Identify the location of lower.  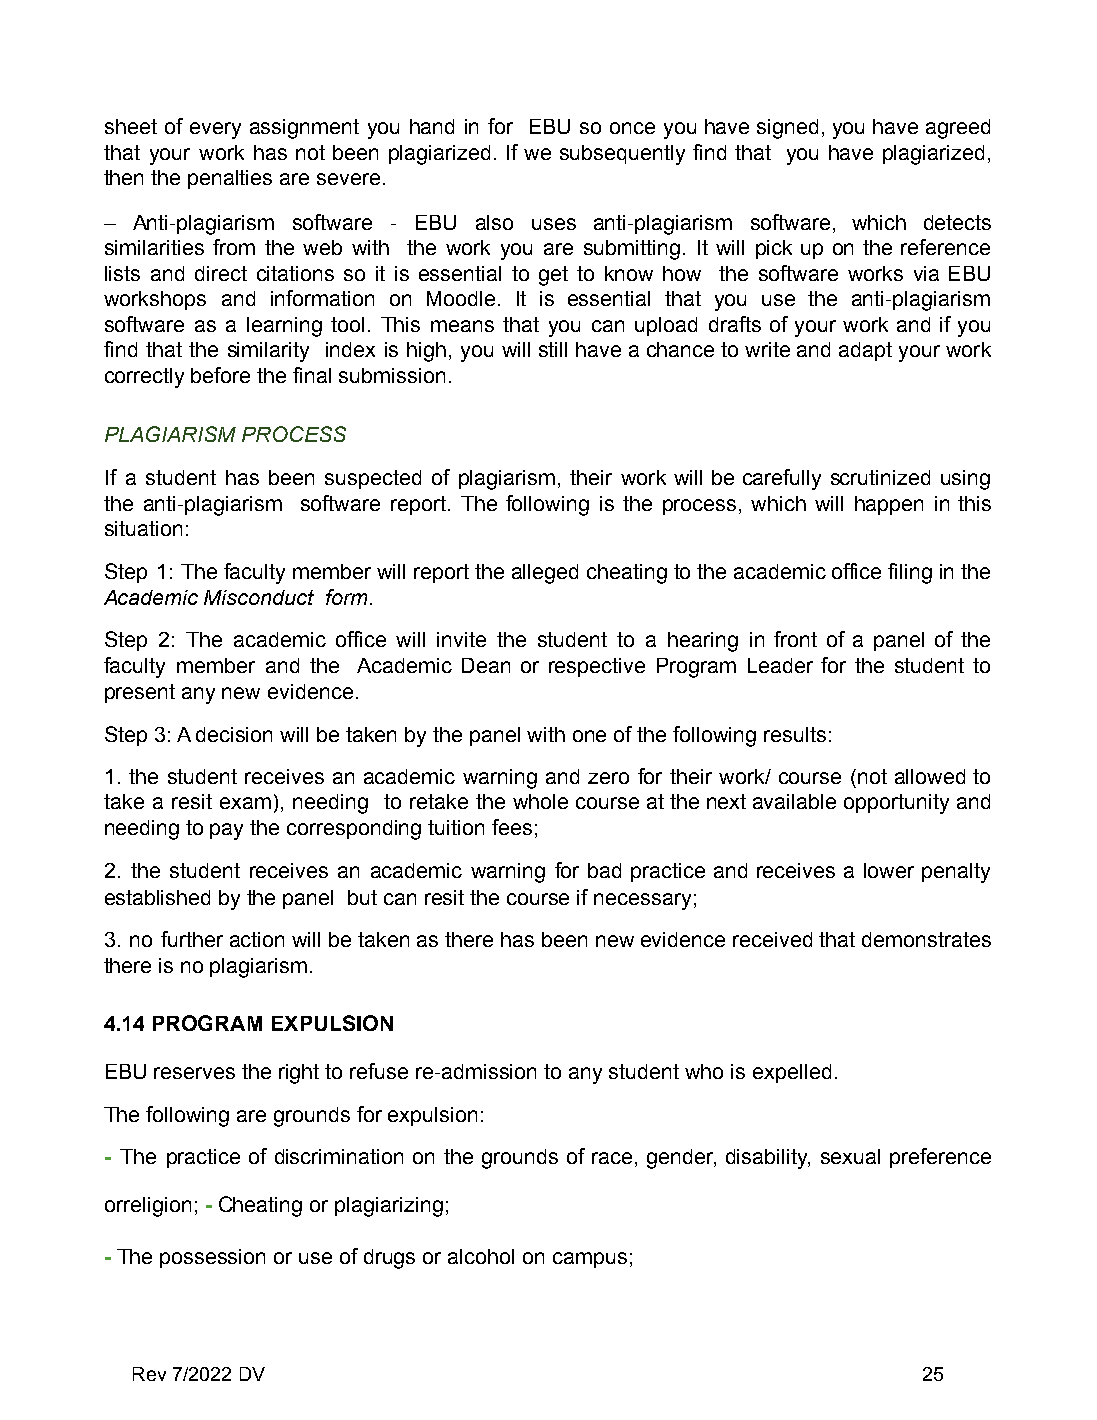
(889, 870).
